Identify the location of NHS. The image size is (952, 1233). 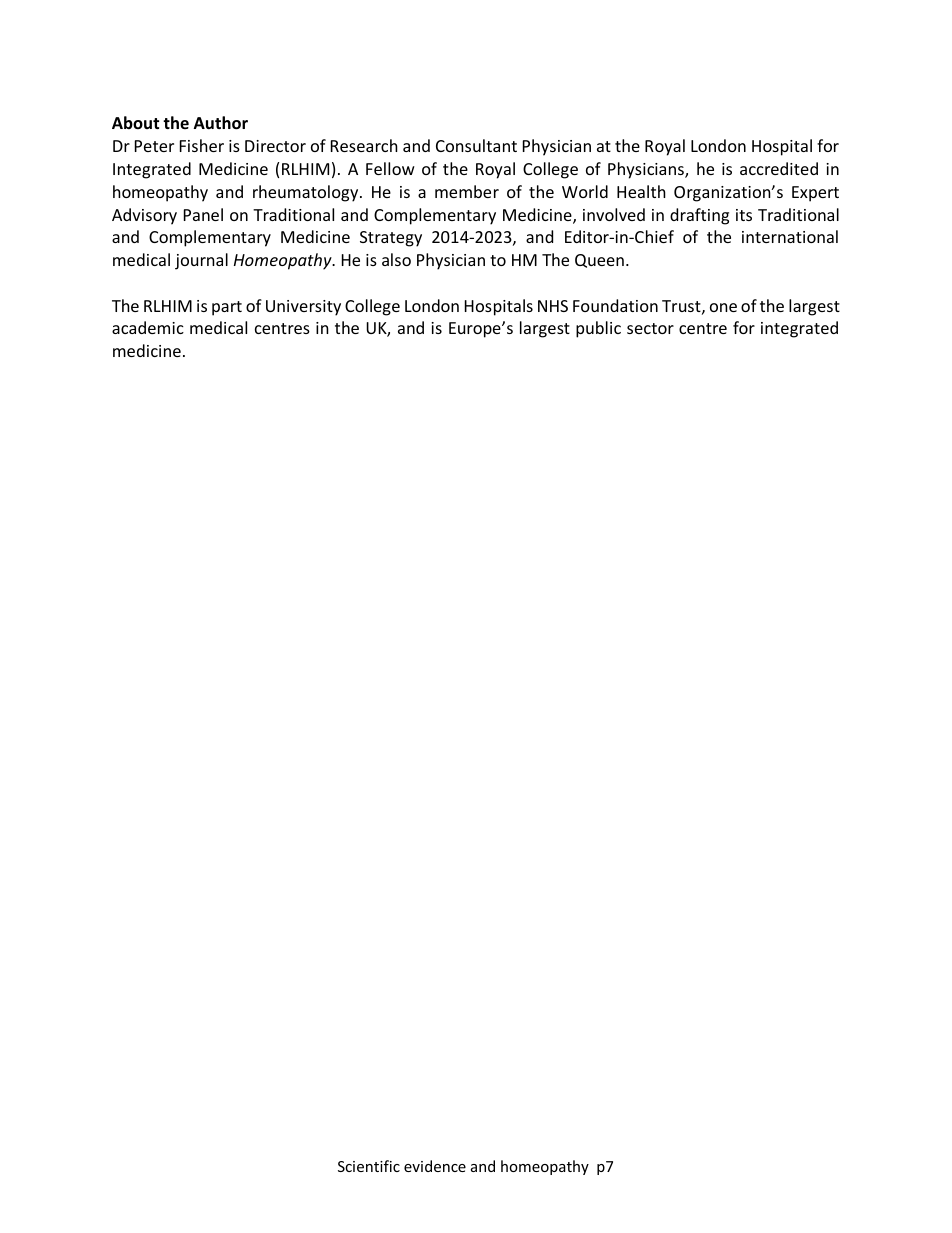
(553, 306).
